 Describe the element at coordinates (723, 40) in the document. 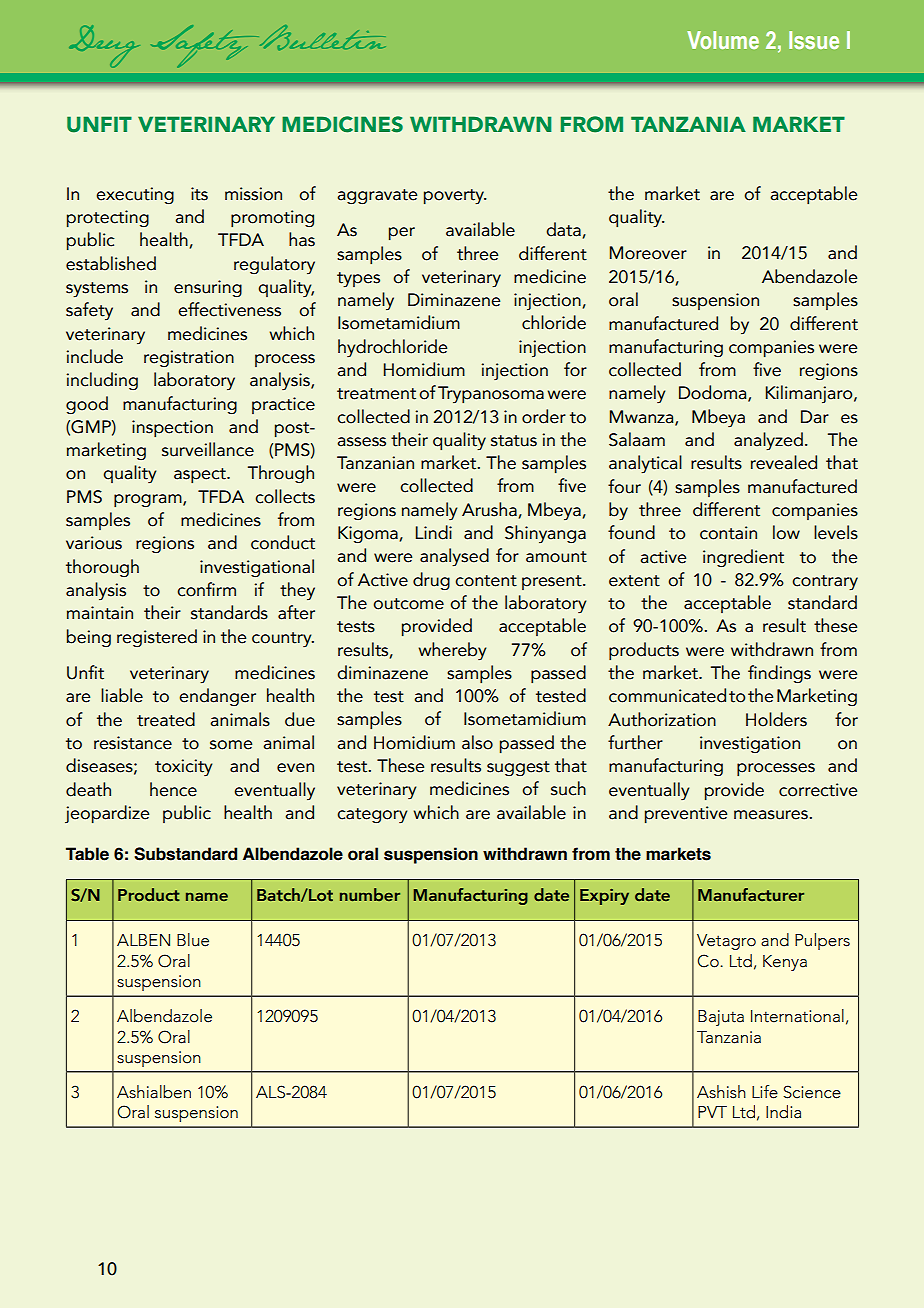

I see `Volume` at that location.
